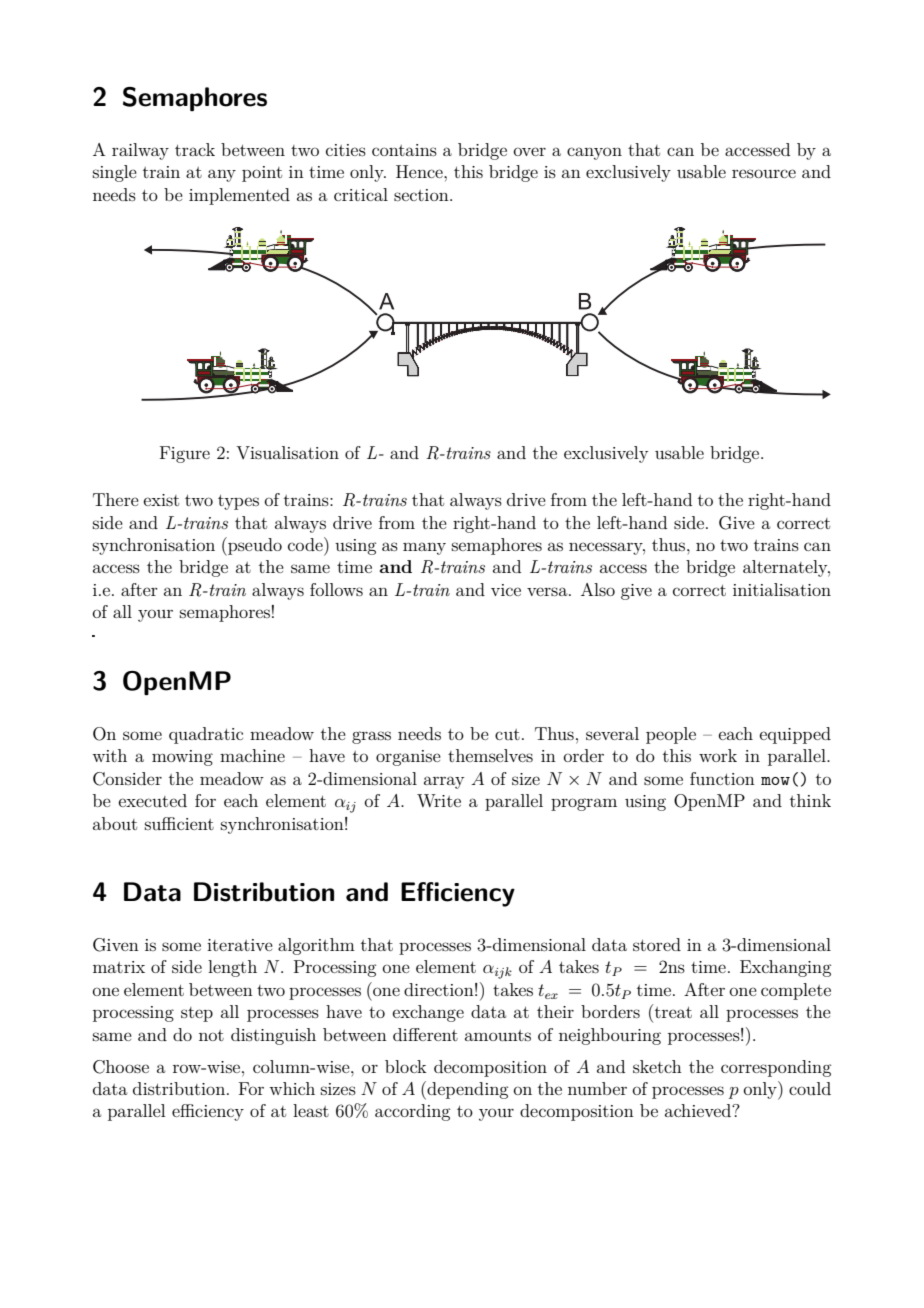 The height and width of the document is (1308, 924). I want to click on array, so click(444, 782).
